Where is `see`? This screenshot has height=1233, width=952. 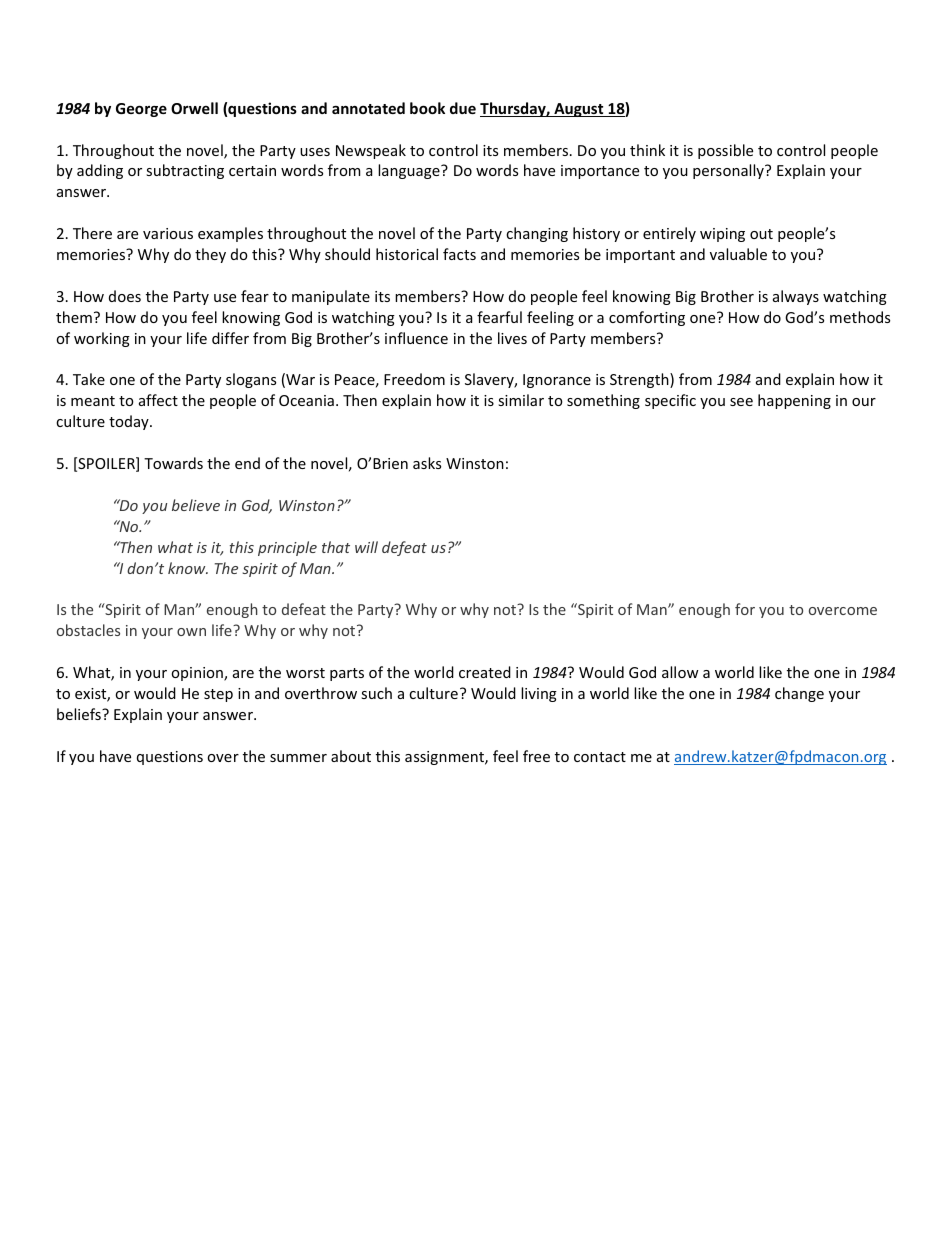
see is located at coordinates (741, 402).
